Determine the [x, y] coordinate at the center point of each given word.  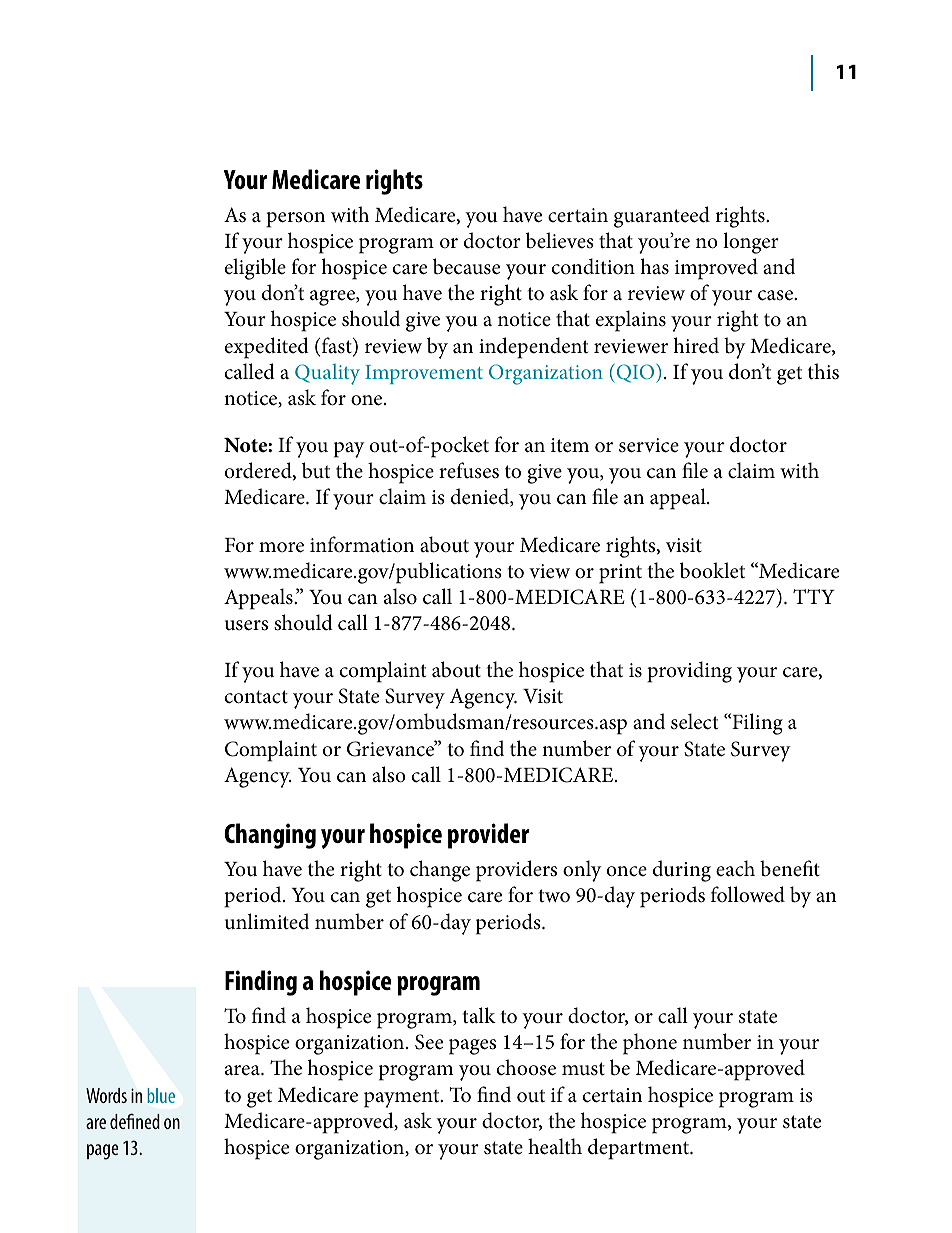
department [640, 1149]
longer [751, 243]
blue [161, 1095]
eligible [255, 269]
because [466, 266]
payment [403, 1098]
